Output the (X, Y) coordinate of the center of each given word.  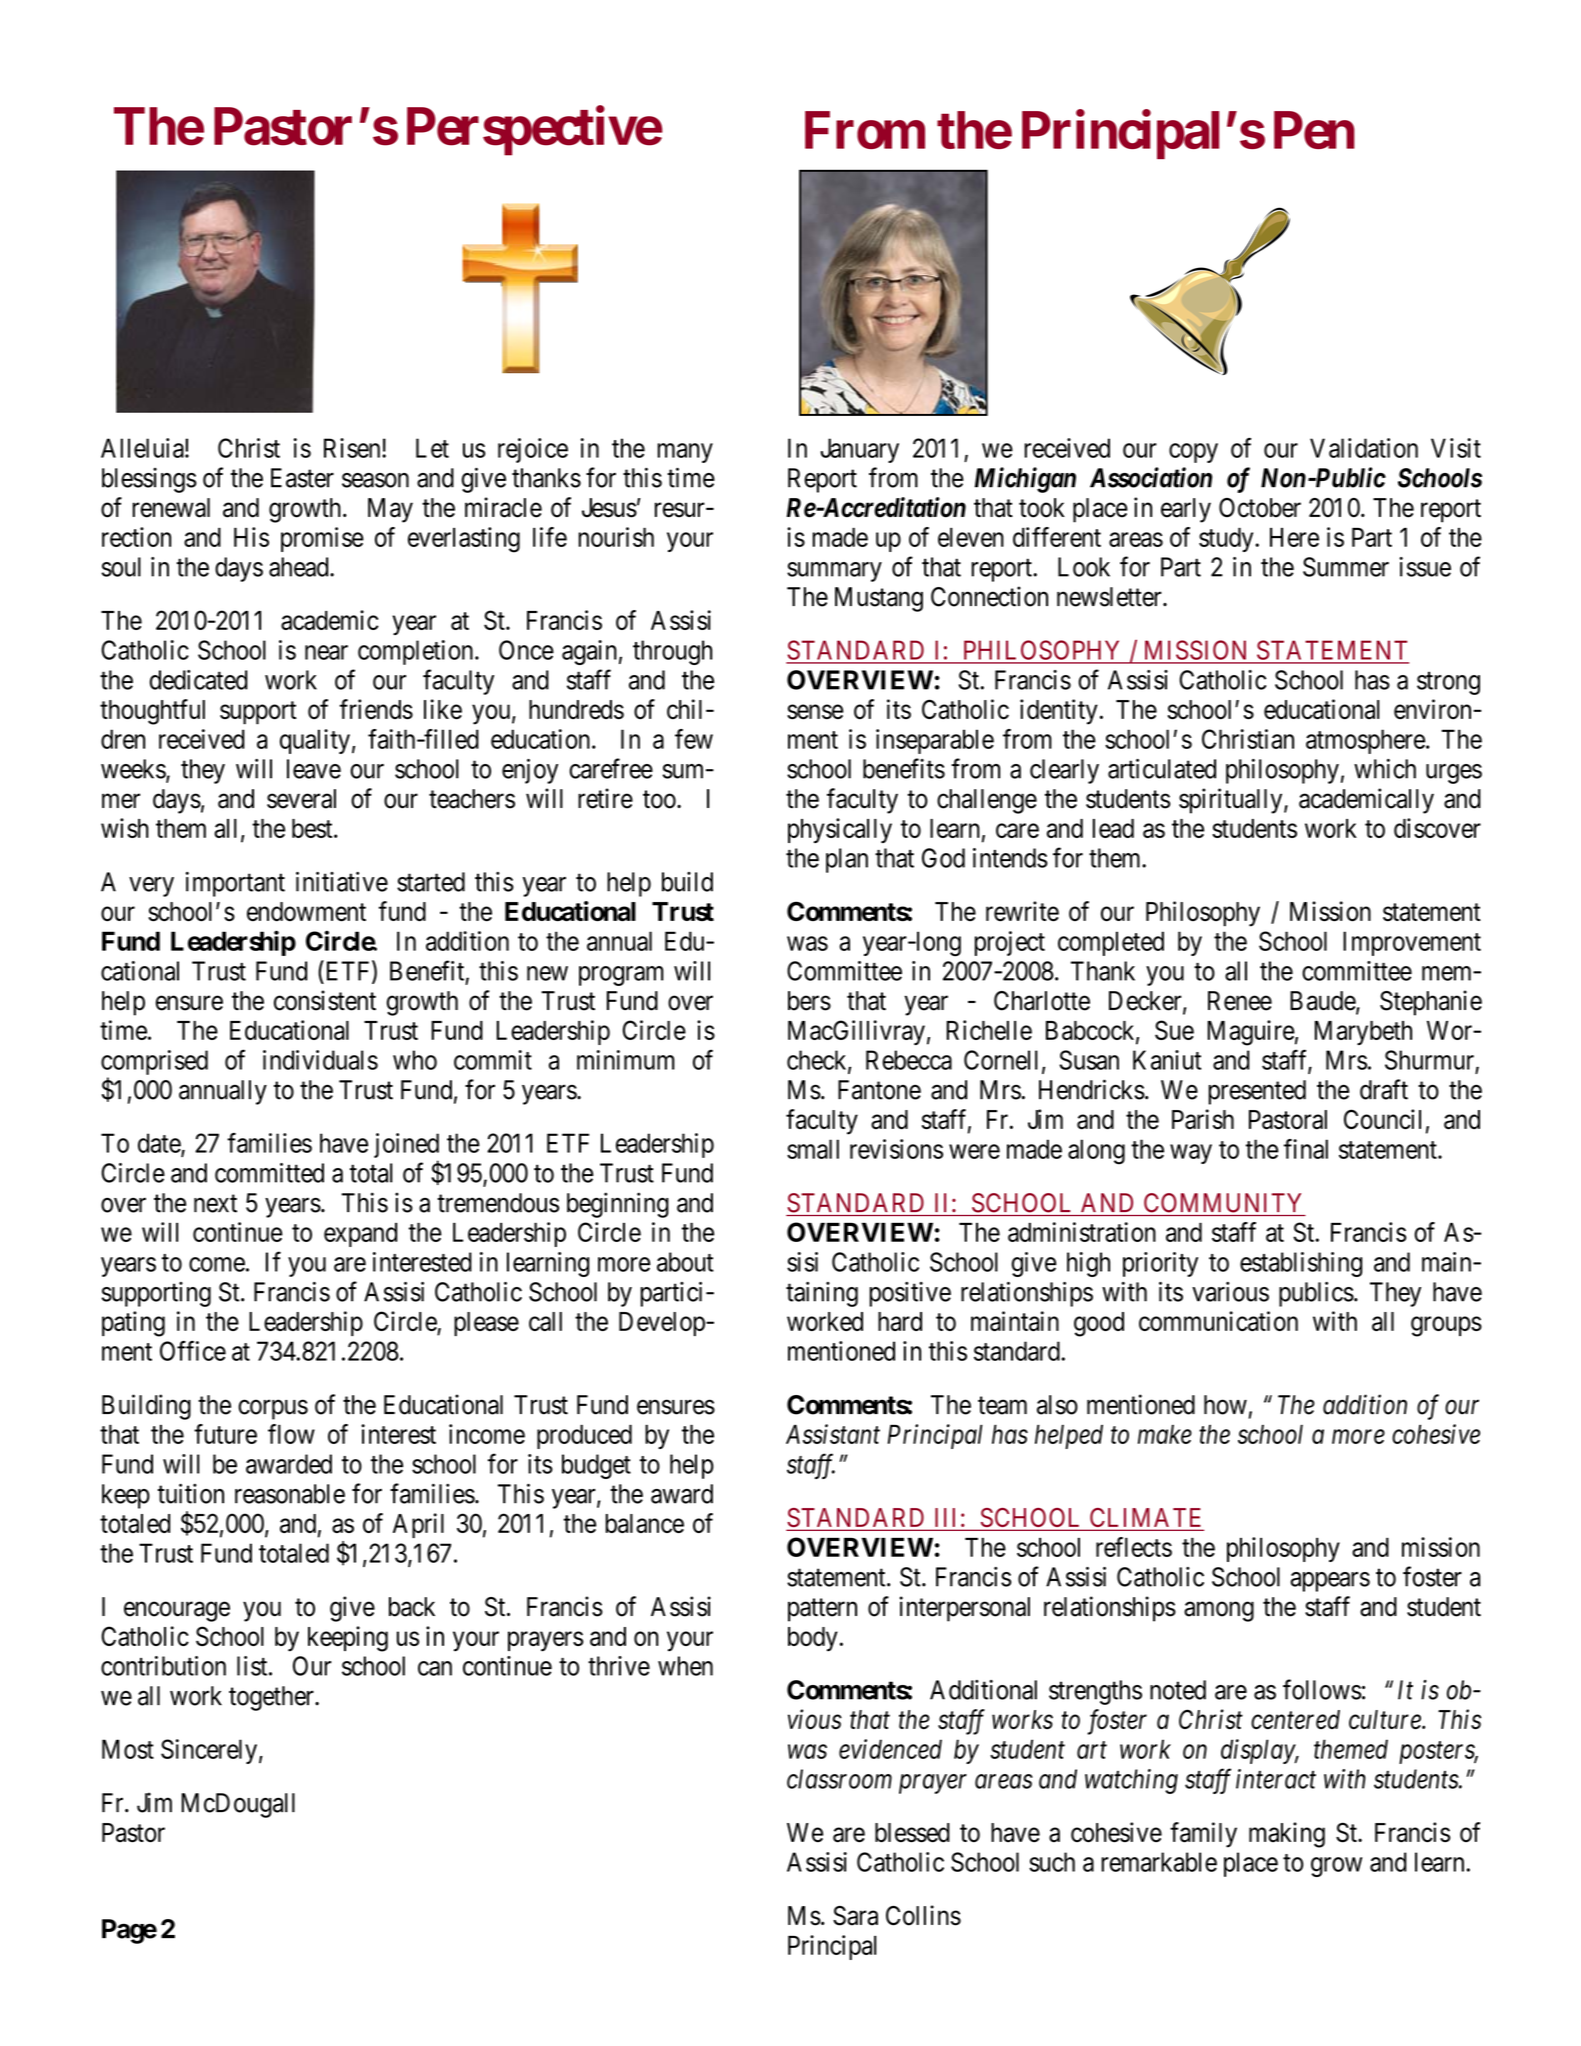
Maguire (1251, 1033)
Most (128, 1749)
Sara (855, 1916)
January (859, 450)
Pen (1314, 130)
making (1287, 1835)
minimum (626, 1060)
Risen (353, 448)
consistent (325, 1000)
